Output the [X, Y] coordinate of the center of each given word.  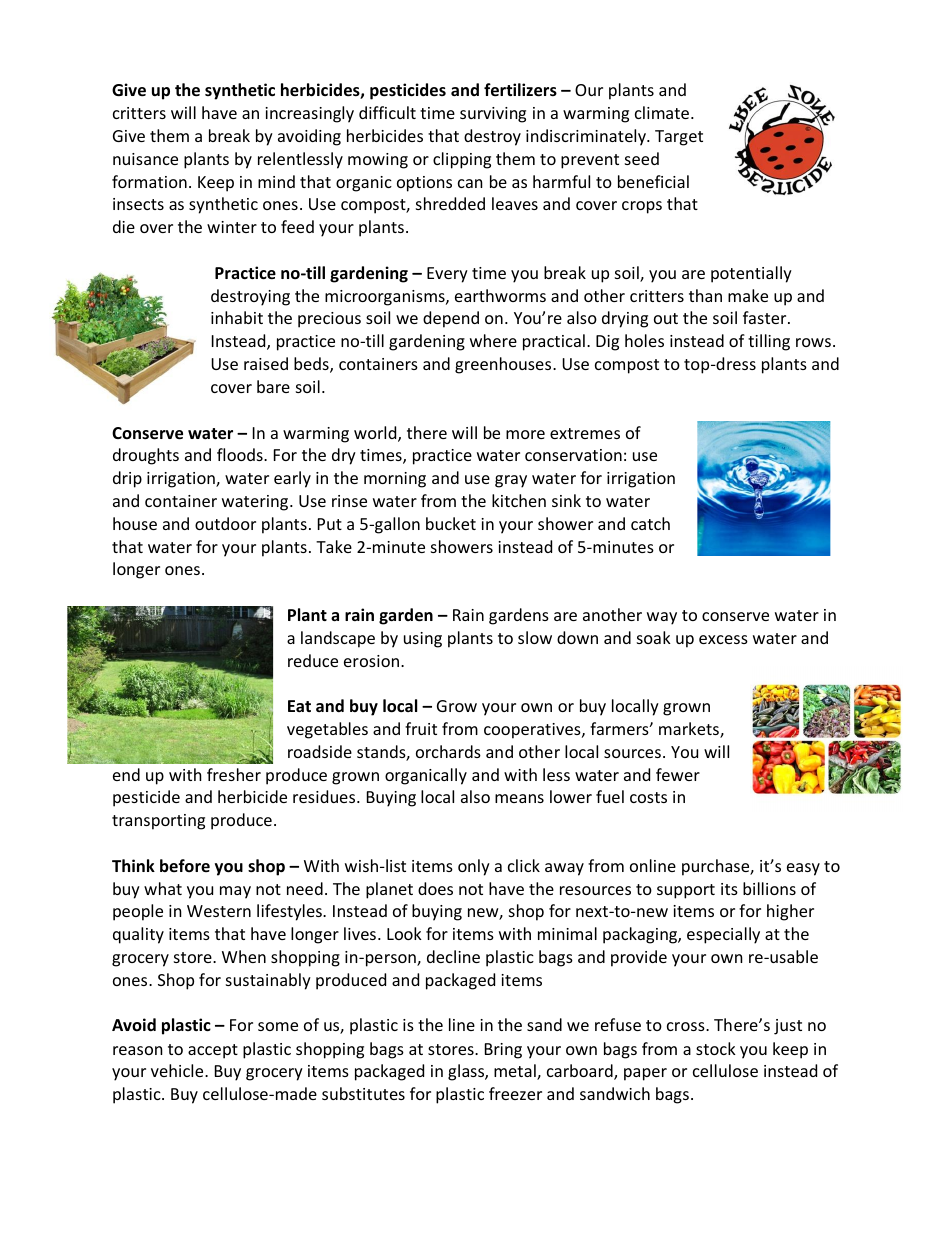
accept [213, 1051]
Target [679, 138]
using [423, 640]
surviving [493, 115]
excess [723, 639]
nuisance [145, 159]
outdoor [225, 523]
